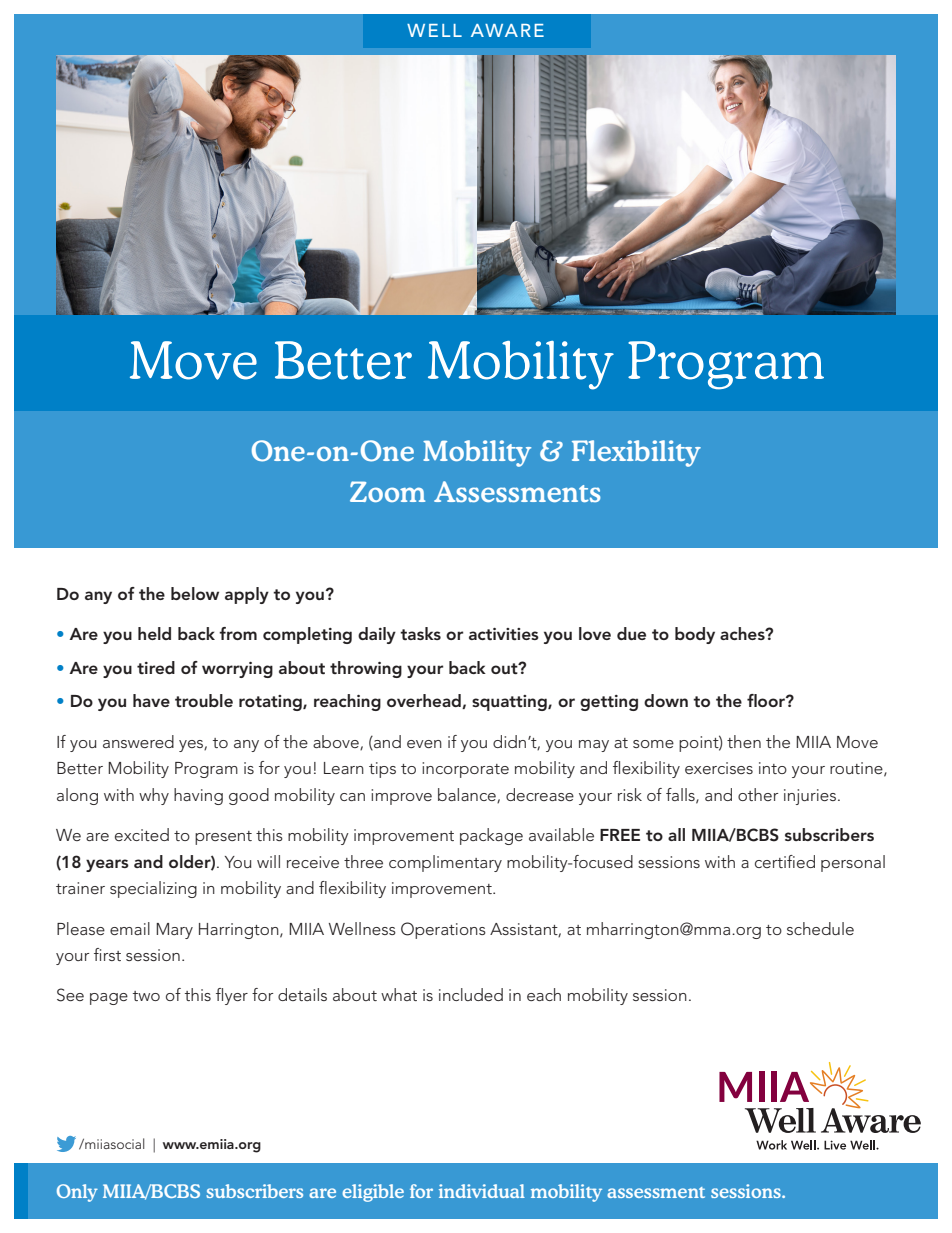 Image resolution: width=952 pixels, height=1233 pixels. What do you see at coordinates (77, 1193) in the screenshot?
I see `Only` at bounding box center [77, 1193].
